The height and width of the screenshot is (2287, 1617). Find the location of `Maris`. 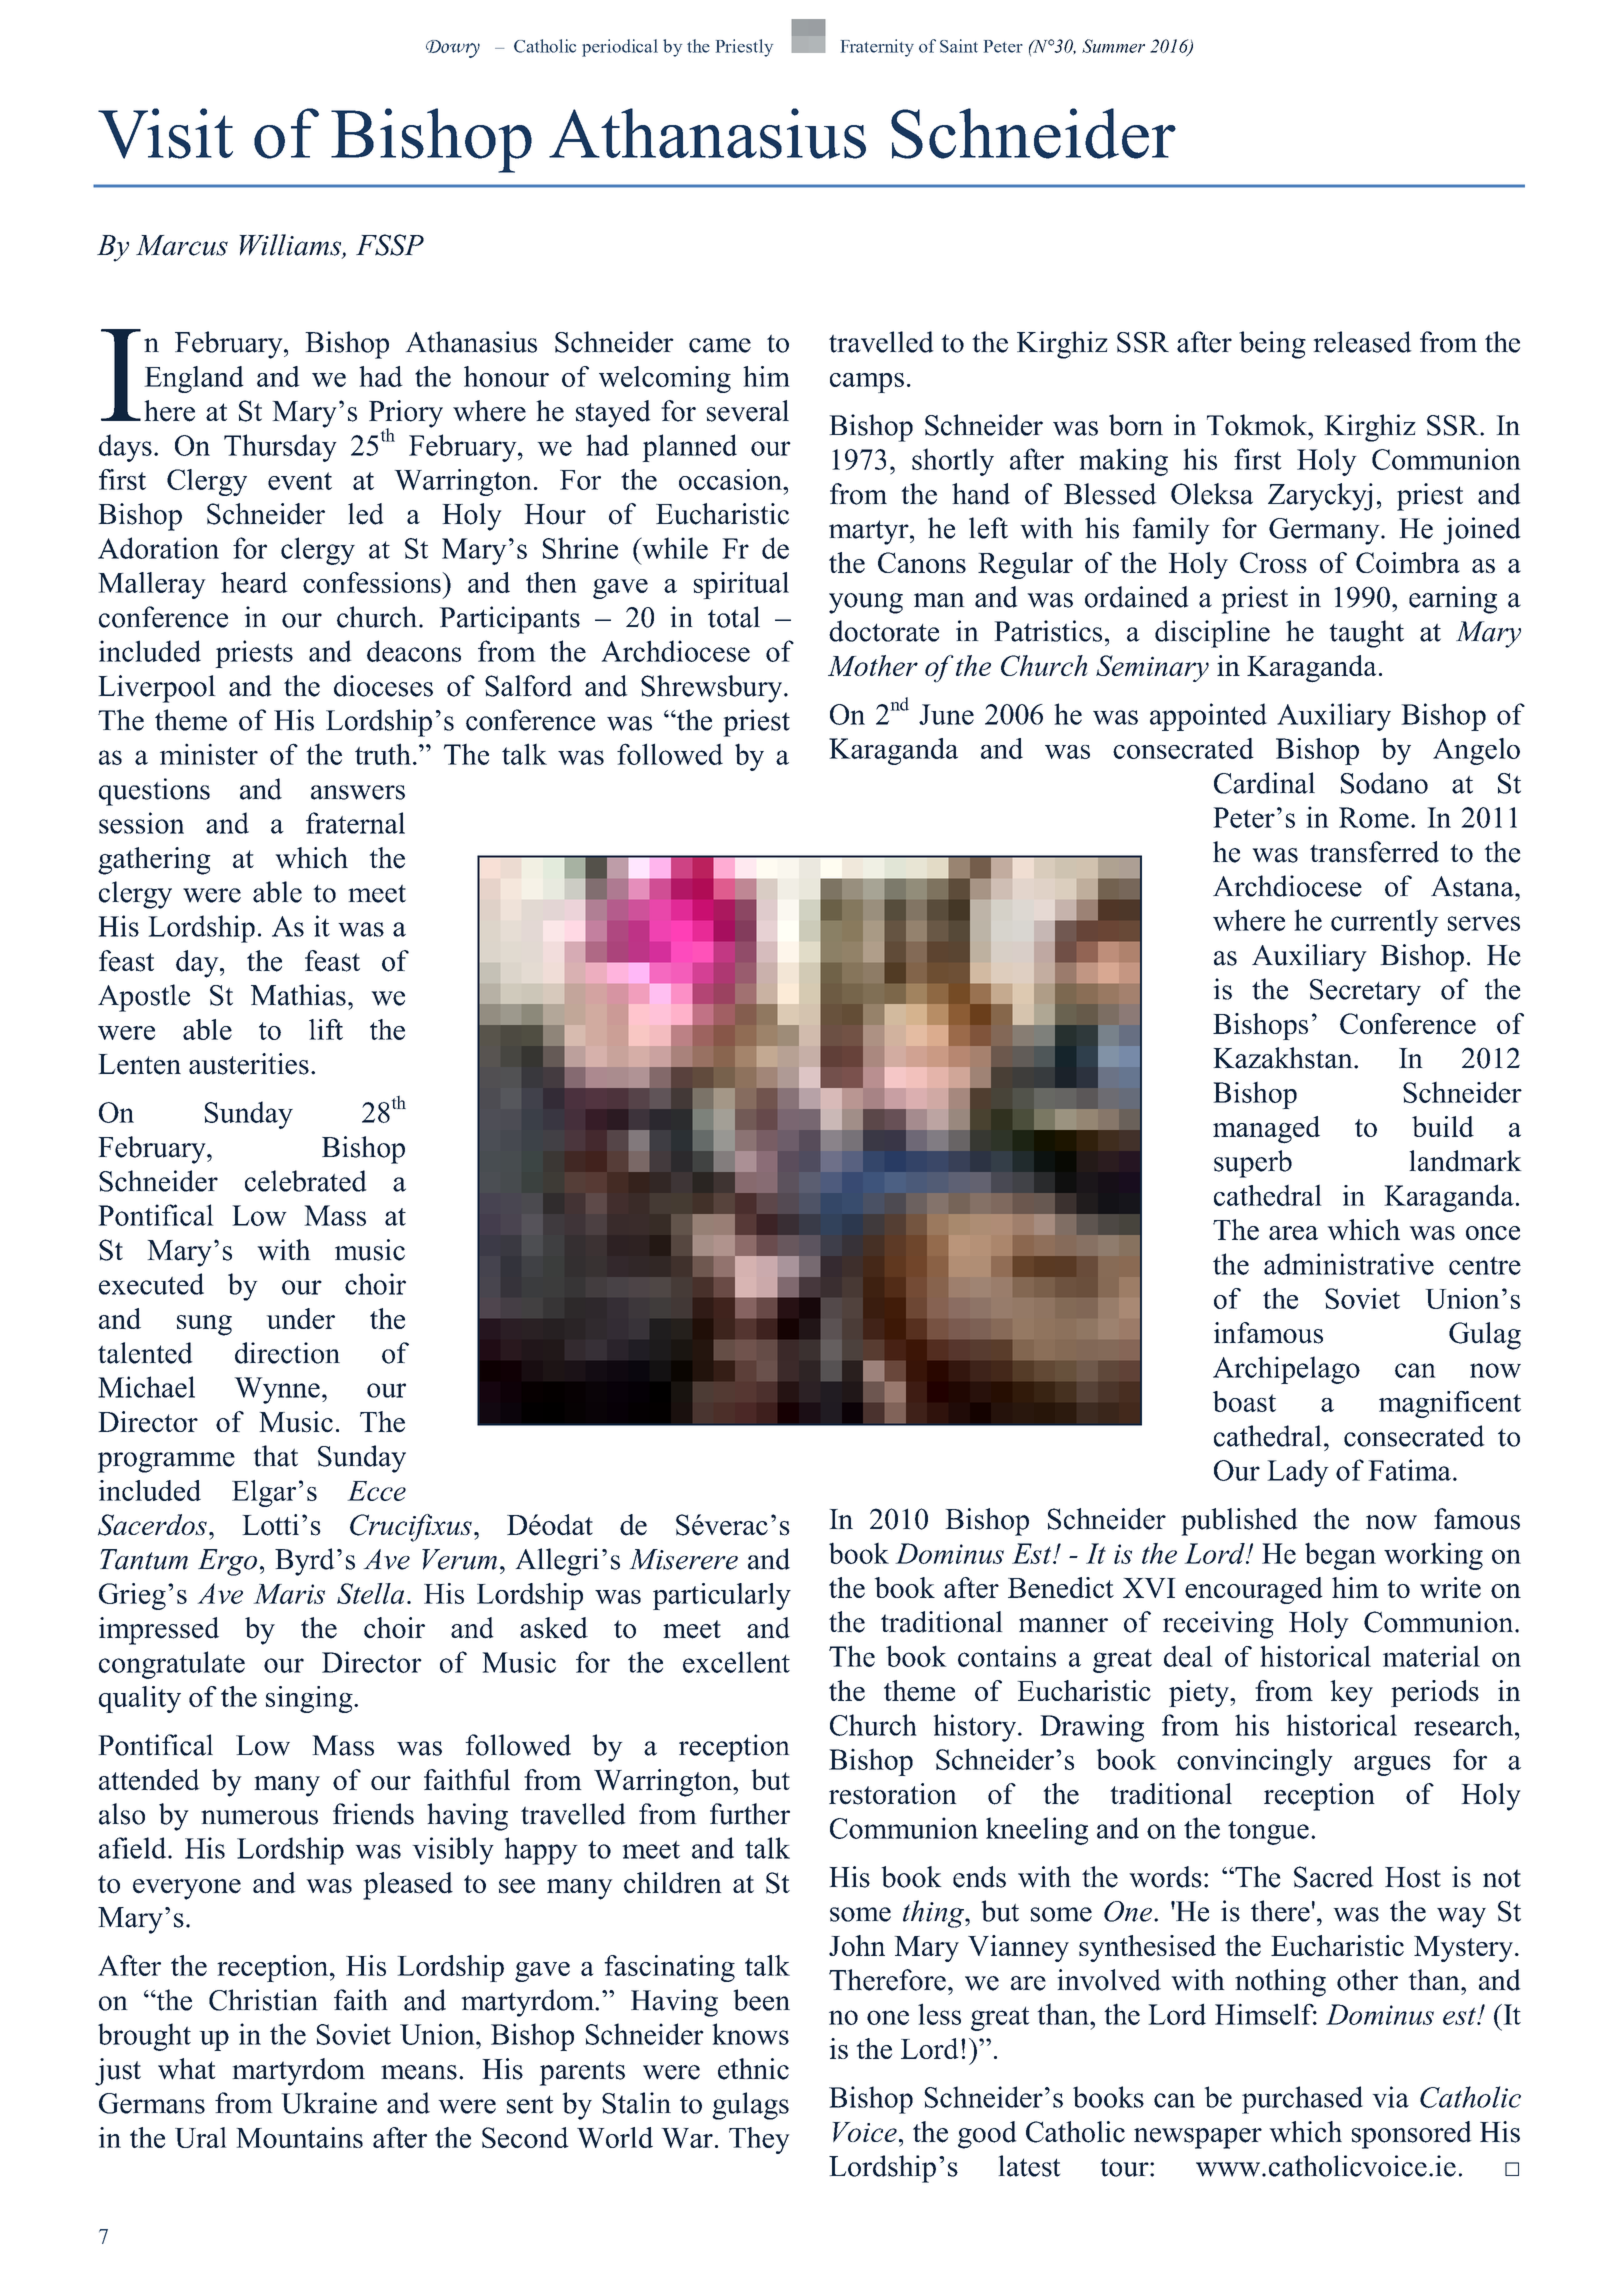

Maris is located at coordinates (289, 1594).
